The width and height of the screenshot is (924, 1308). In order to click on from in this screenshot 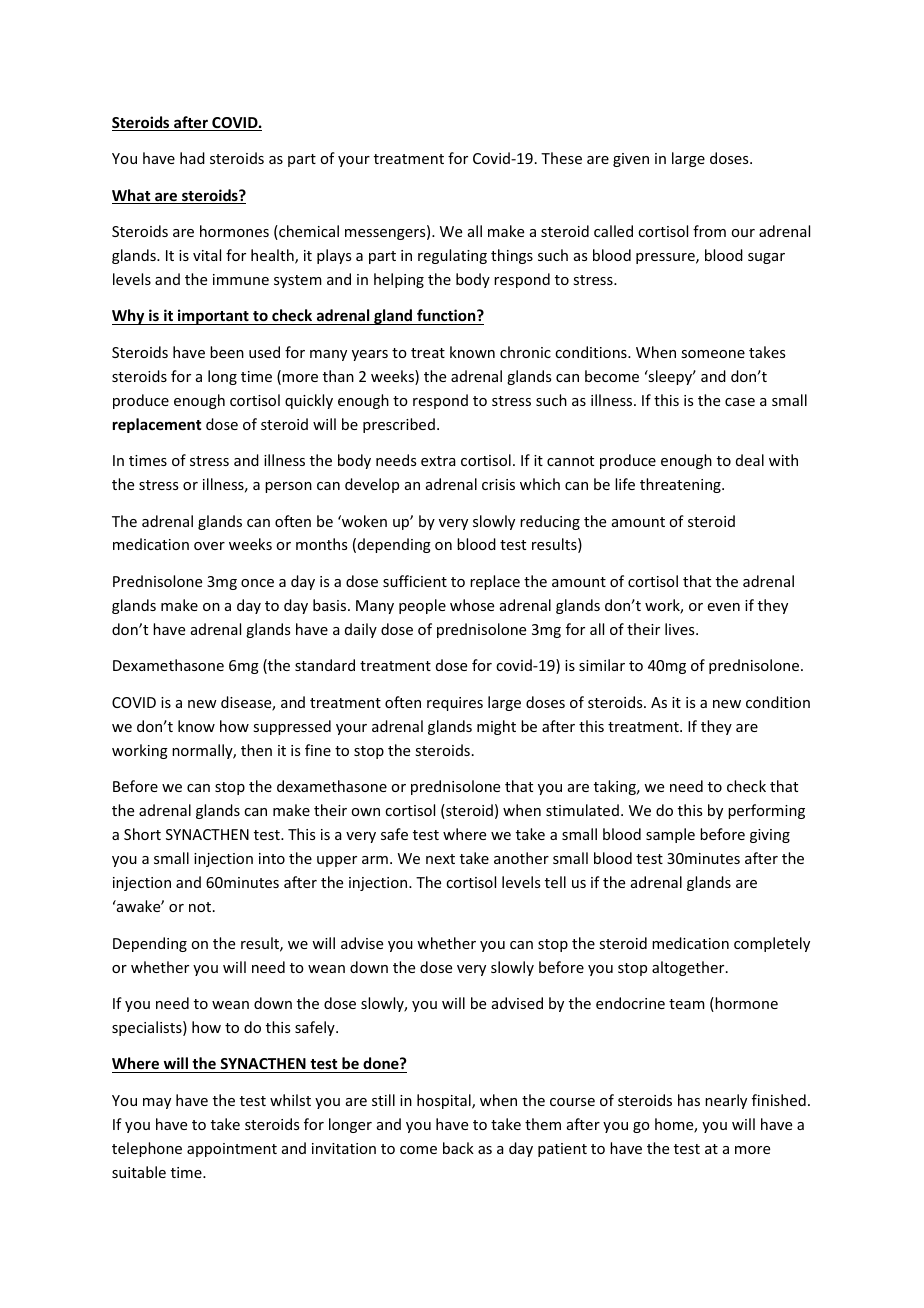, I will do `click(709, 231)`.
